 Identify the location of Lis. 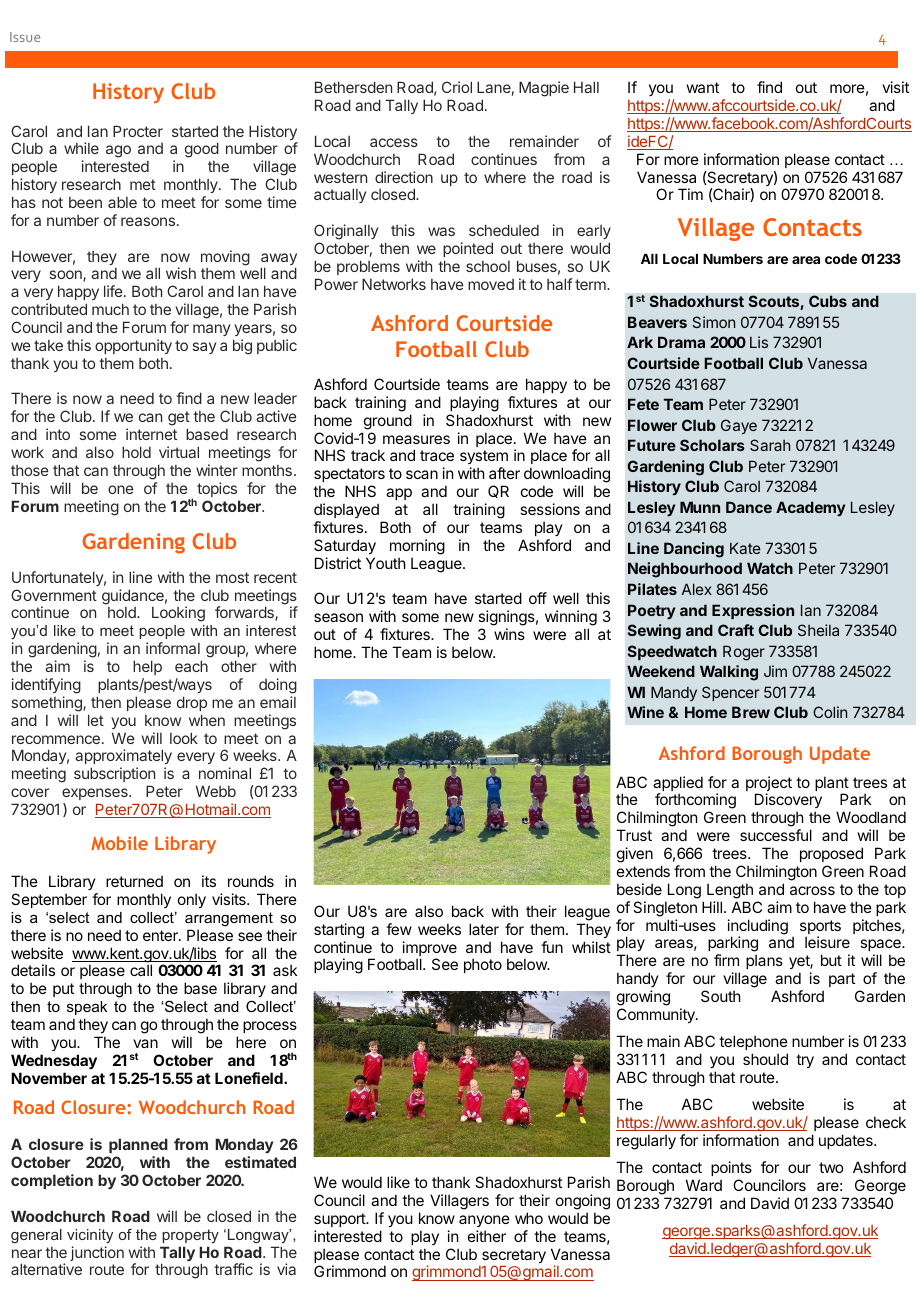
(759, 342).
